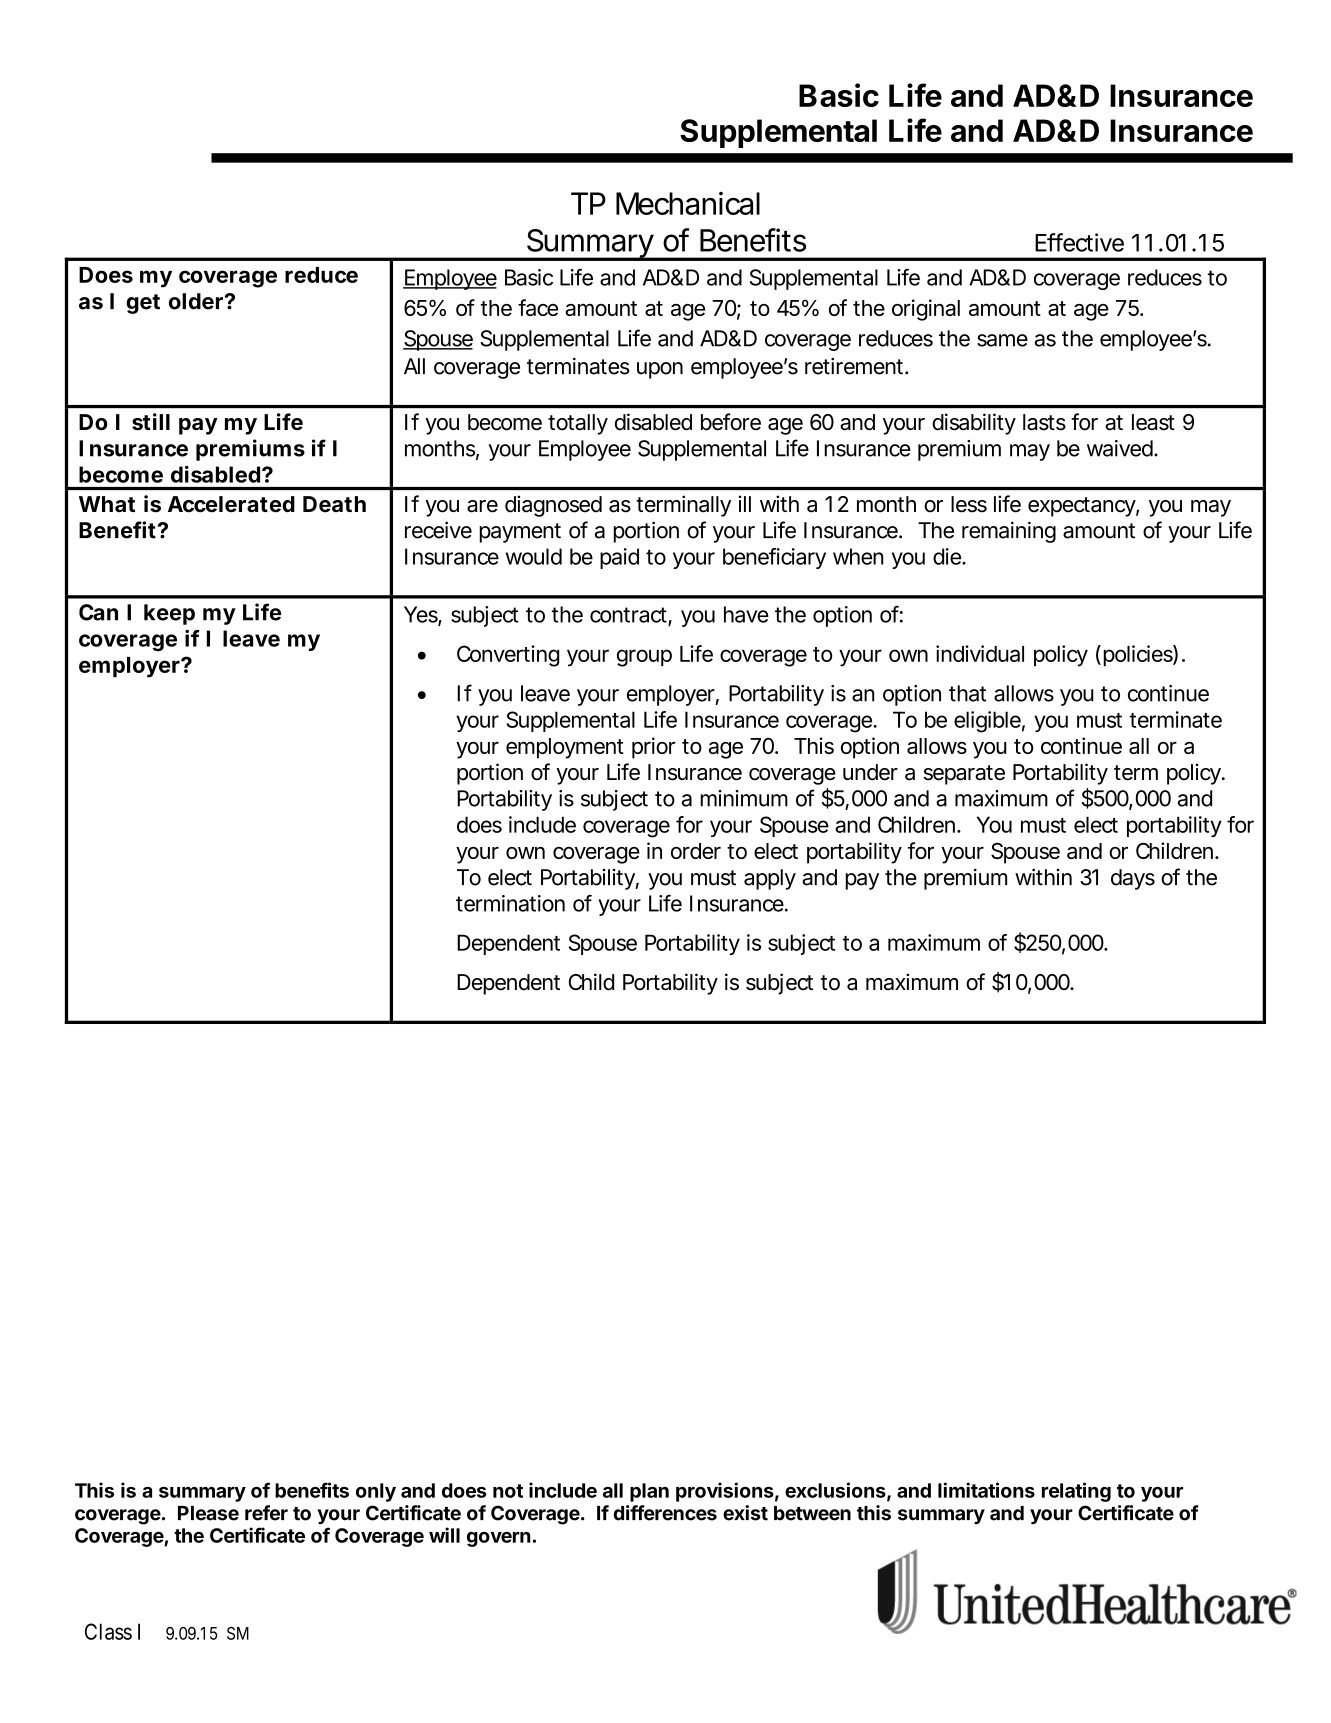  Describe the element at coordinates (376, 1492) in the screenshot. I see `only` at that location.
